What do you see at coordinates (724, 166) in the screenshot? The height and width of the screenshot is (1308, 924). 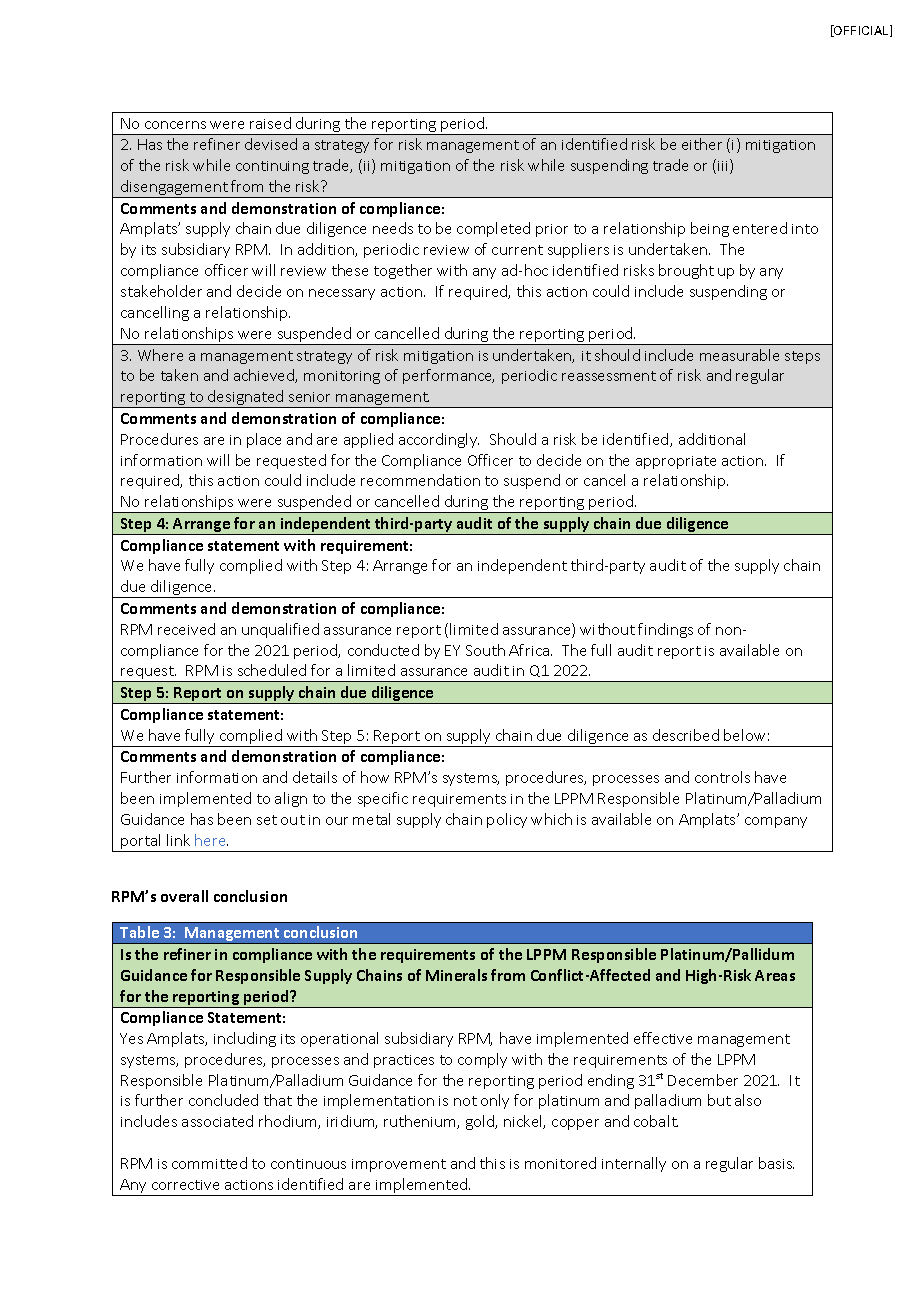 I see `iii` at bounding box center [724, 166].
